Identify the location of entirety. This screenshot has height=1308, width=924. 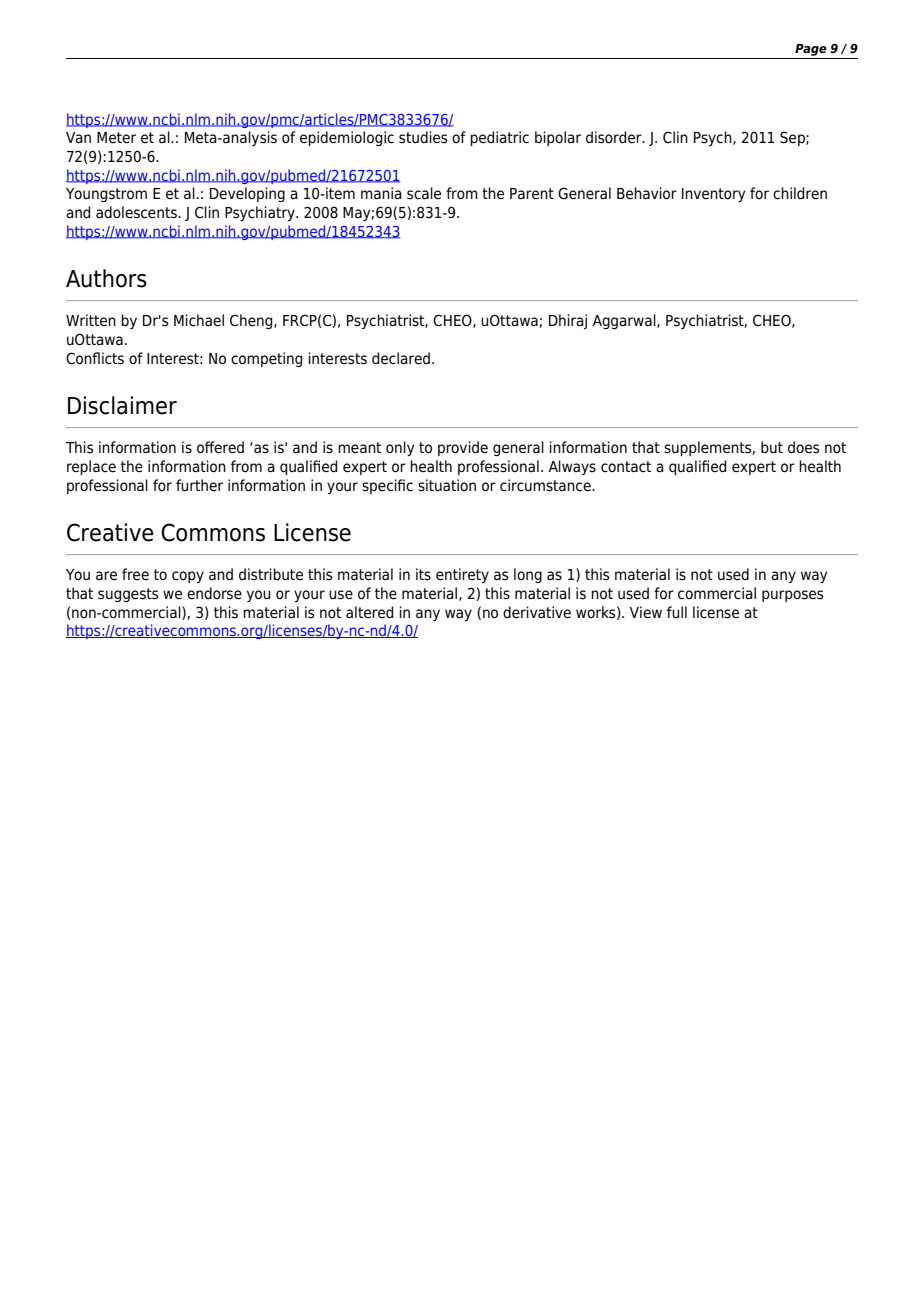
(462, 575).
